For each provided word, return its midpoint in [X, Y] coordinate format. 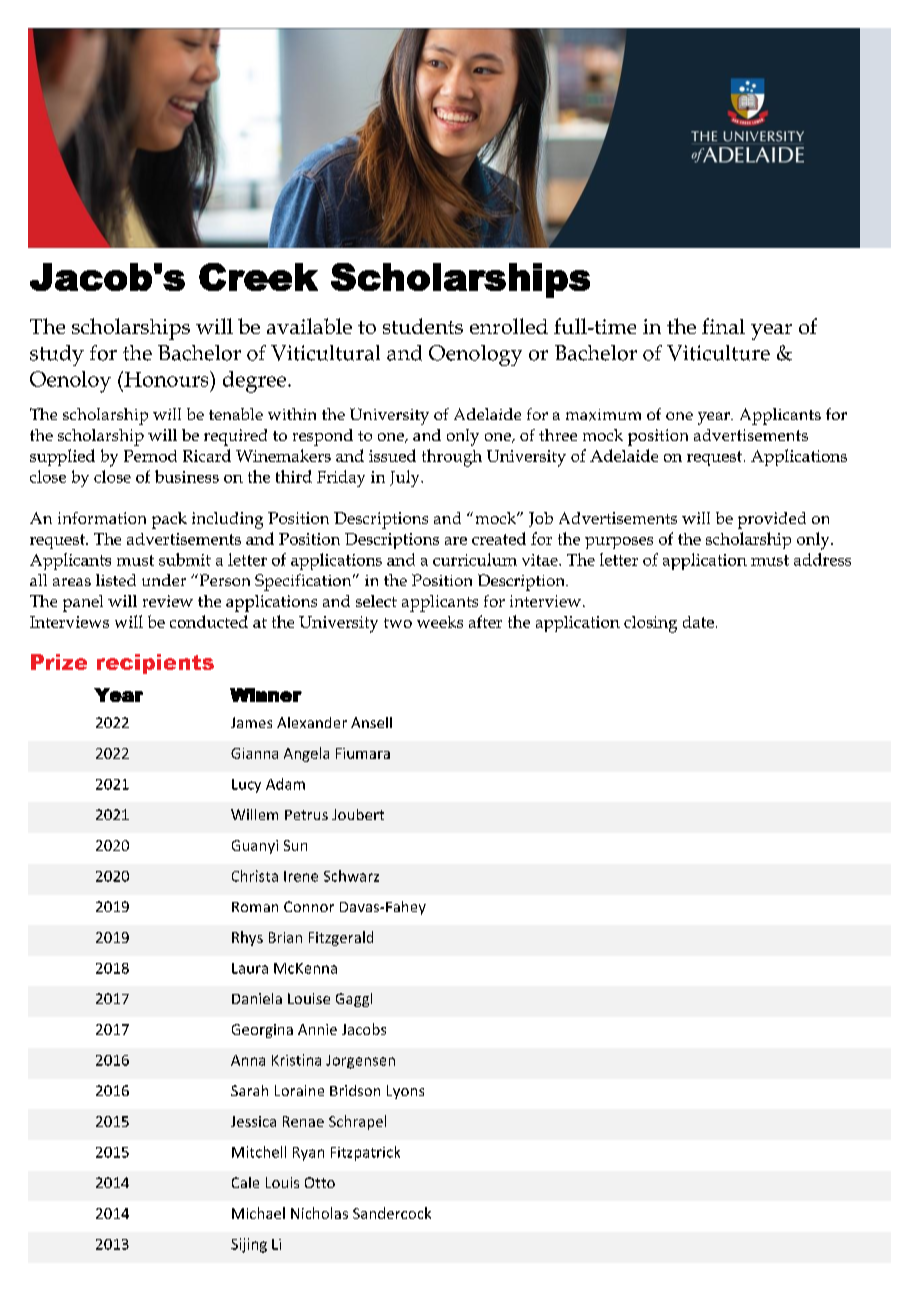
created [499, 538]
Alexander [312, 722]
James [251, 722]
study [57, 355]
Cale [245, 1182]
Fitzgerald [341, 938]
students [423, 326]
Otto [320, 1182]
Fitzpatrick [365, 1153]
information [102, 518]
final [723, 326]
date [698, 622]
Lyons [405, 1092]
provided [772, 520]
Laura [250, 968]
